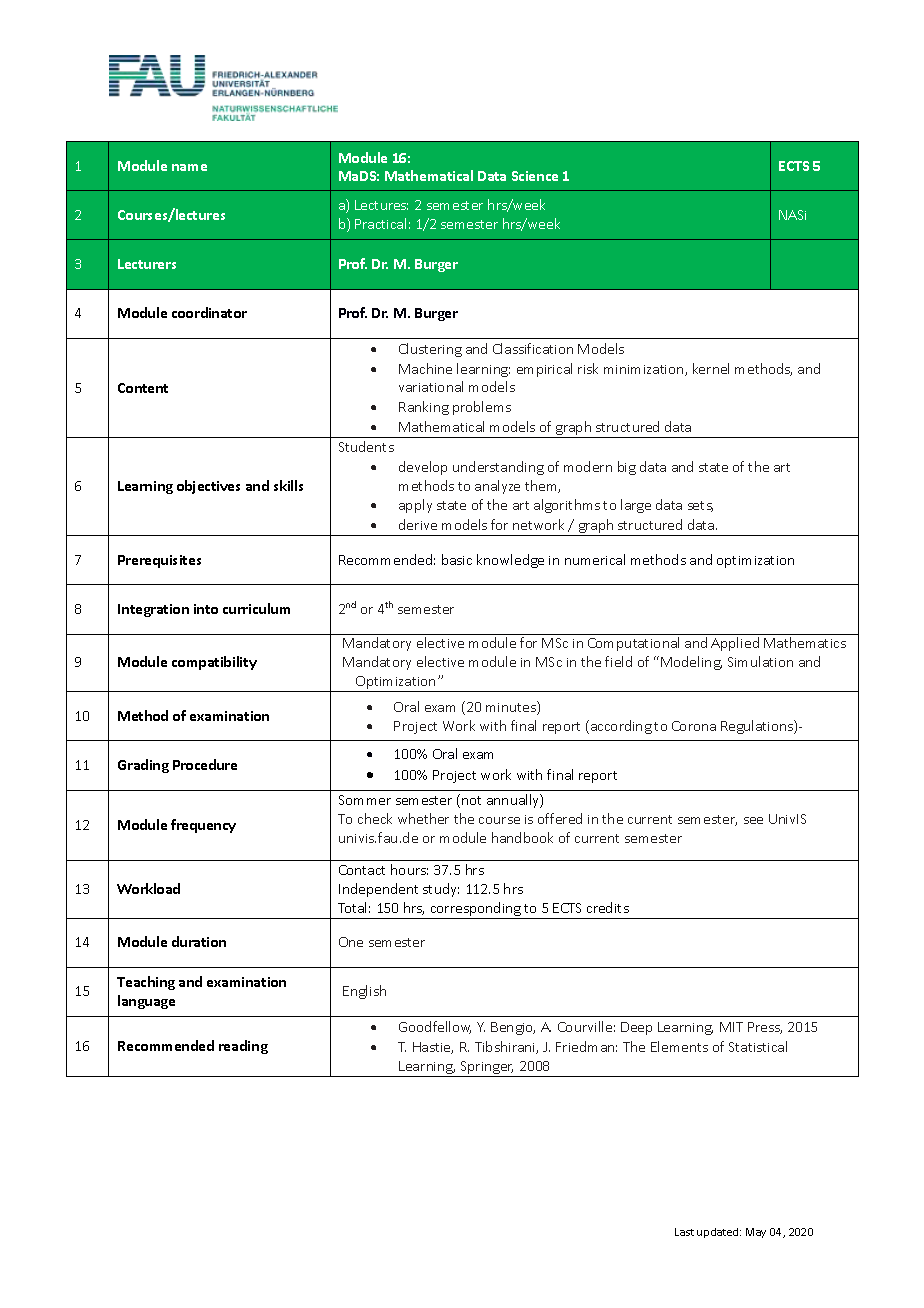  What do you see at coordinates (476, 909) in the screenshot?
I see `corresponding` at bounding box center [476, 909].
